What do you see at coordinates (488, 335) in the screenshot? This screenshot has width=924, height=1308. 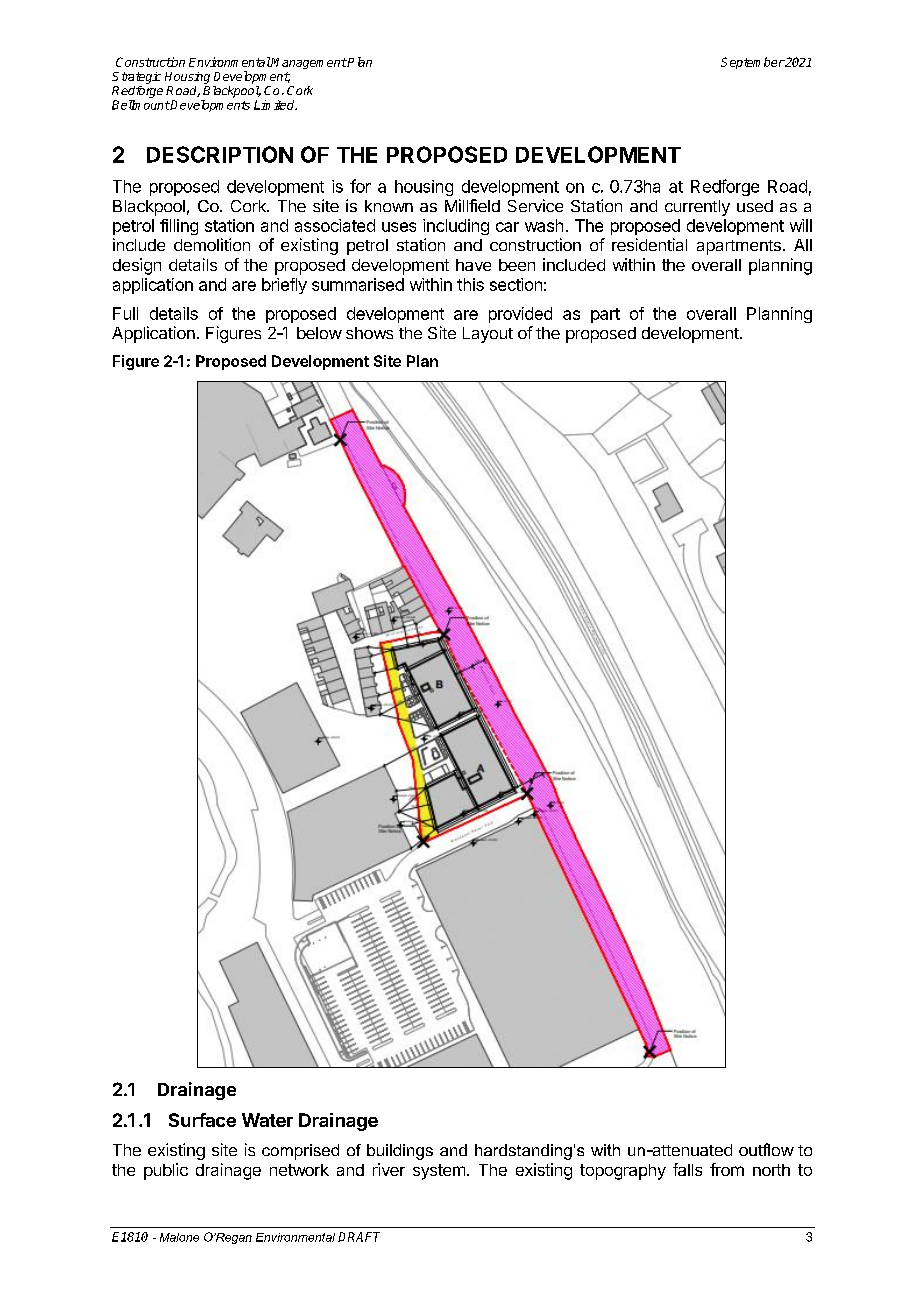 I see `Layout` at bounding box center [488, 335].
